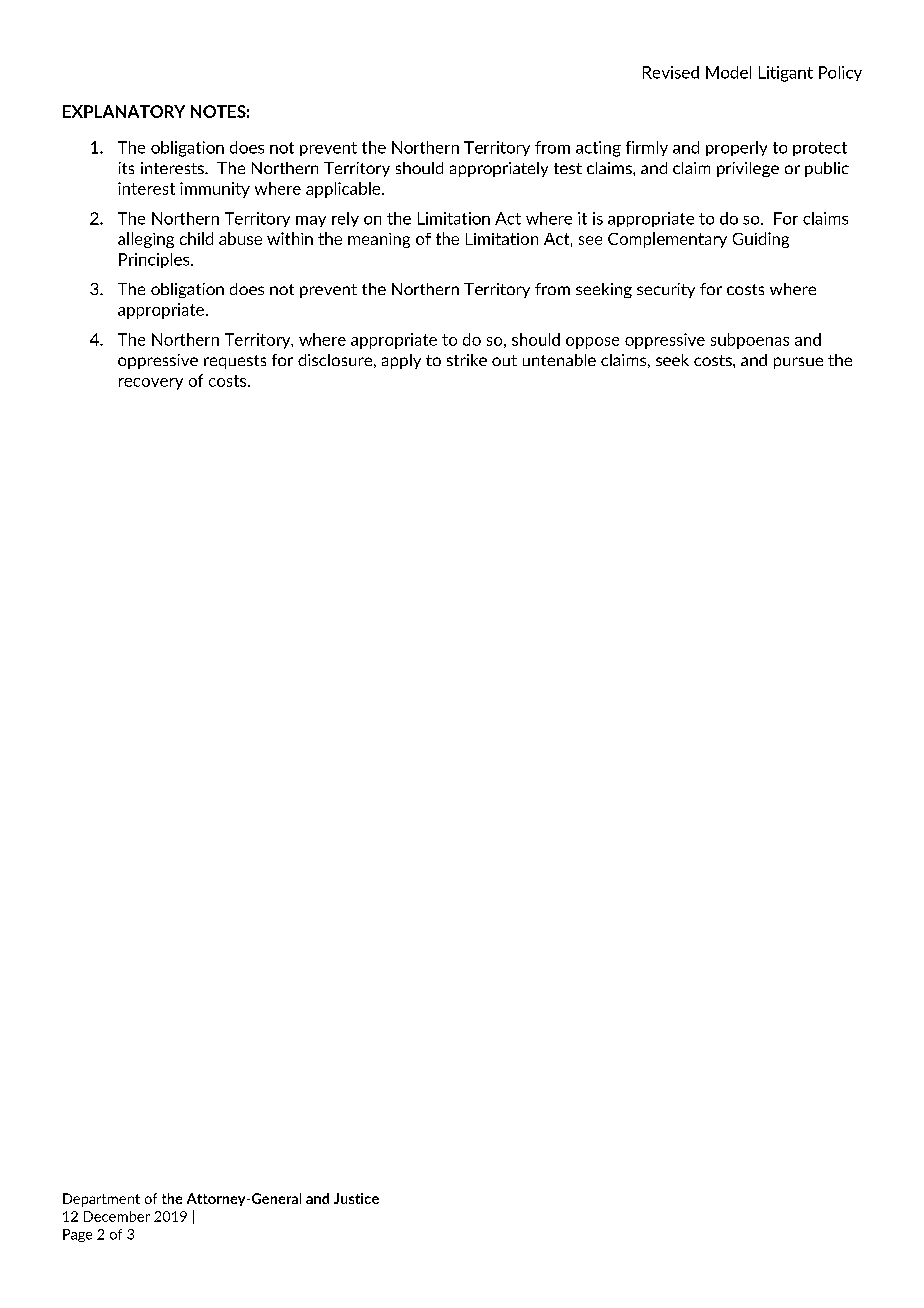 The height and width of the screenshot is (1308, 924). Describe the element at coordinates (124, 111) in the screenshot. I see `EXPLANATORY` at that location.
